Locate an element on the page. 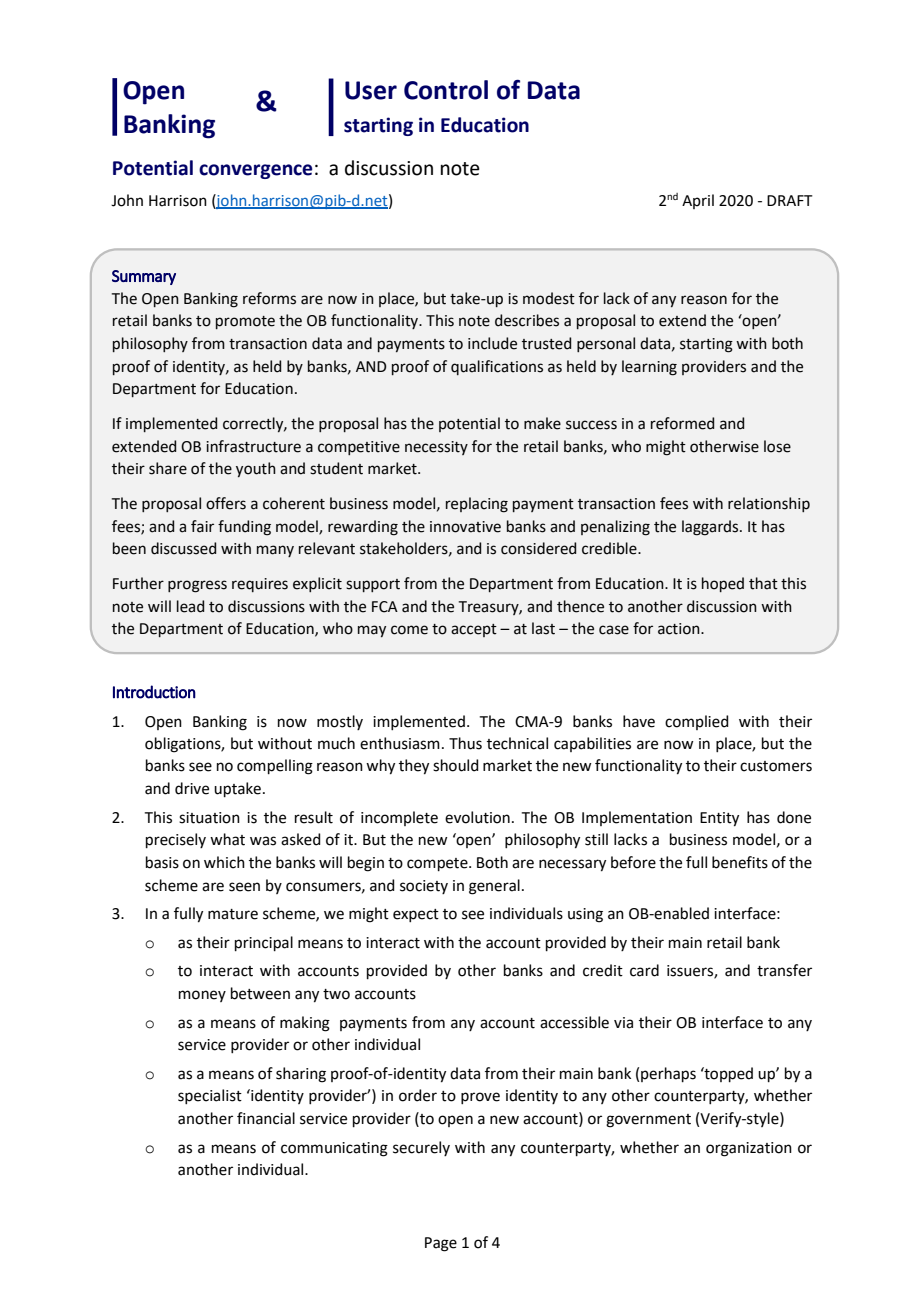  convergence is located at coordinates (255, 171).
